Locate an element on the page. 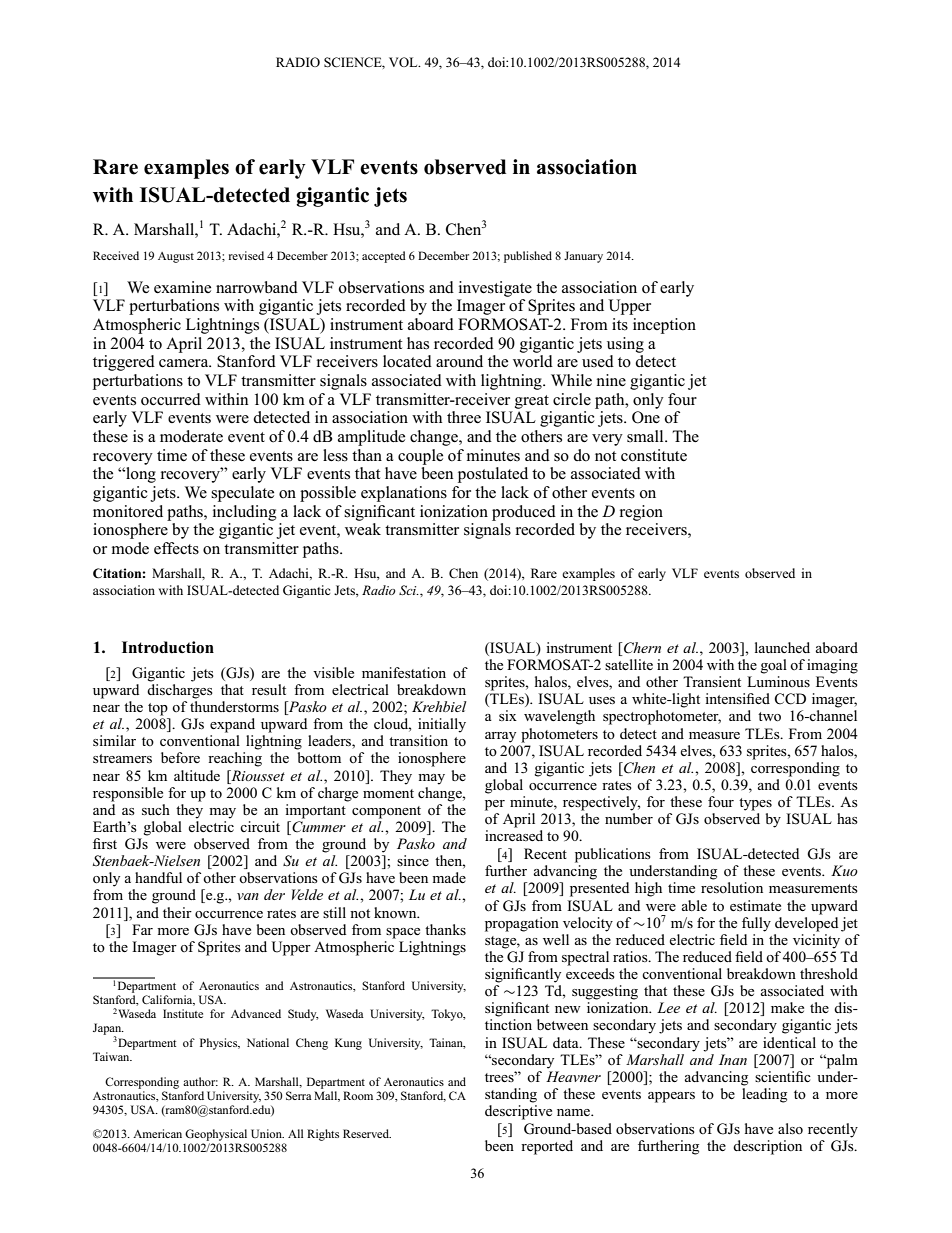  VOL is located at coordinates (404, 62).
